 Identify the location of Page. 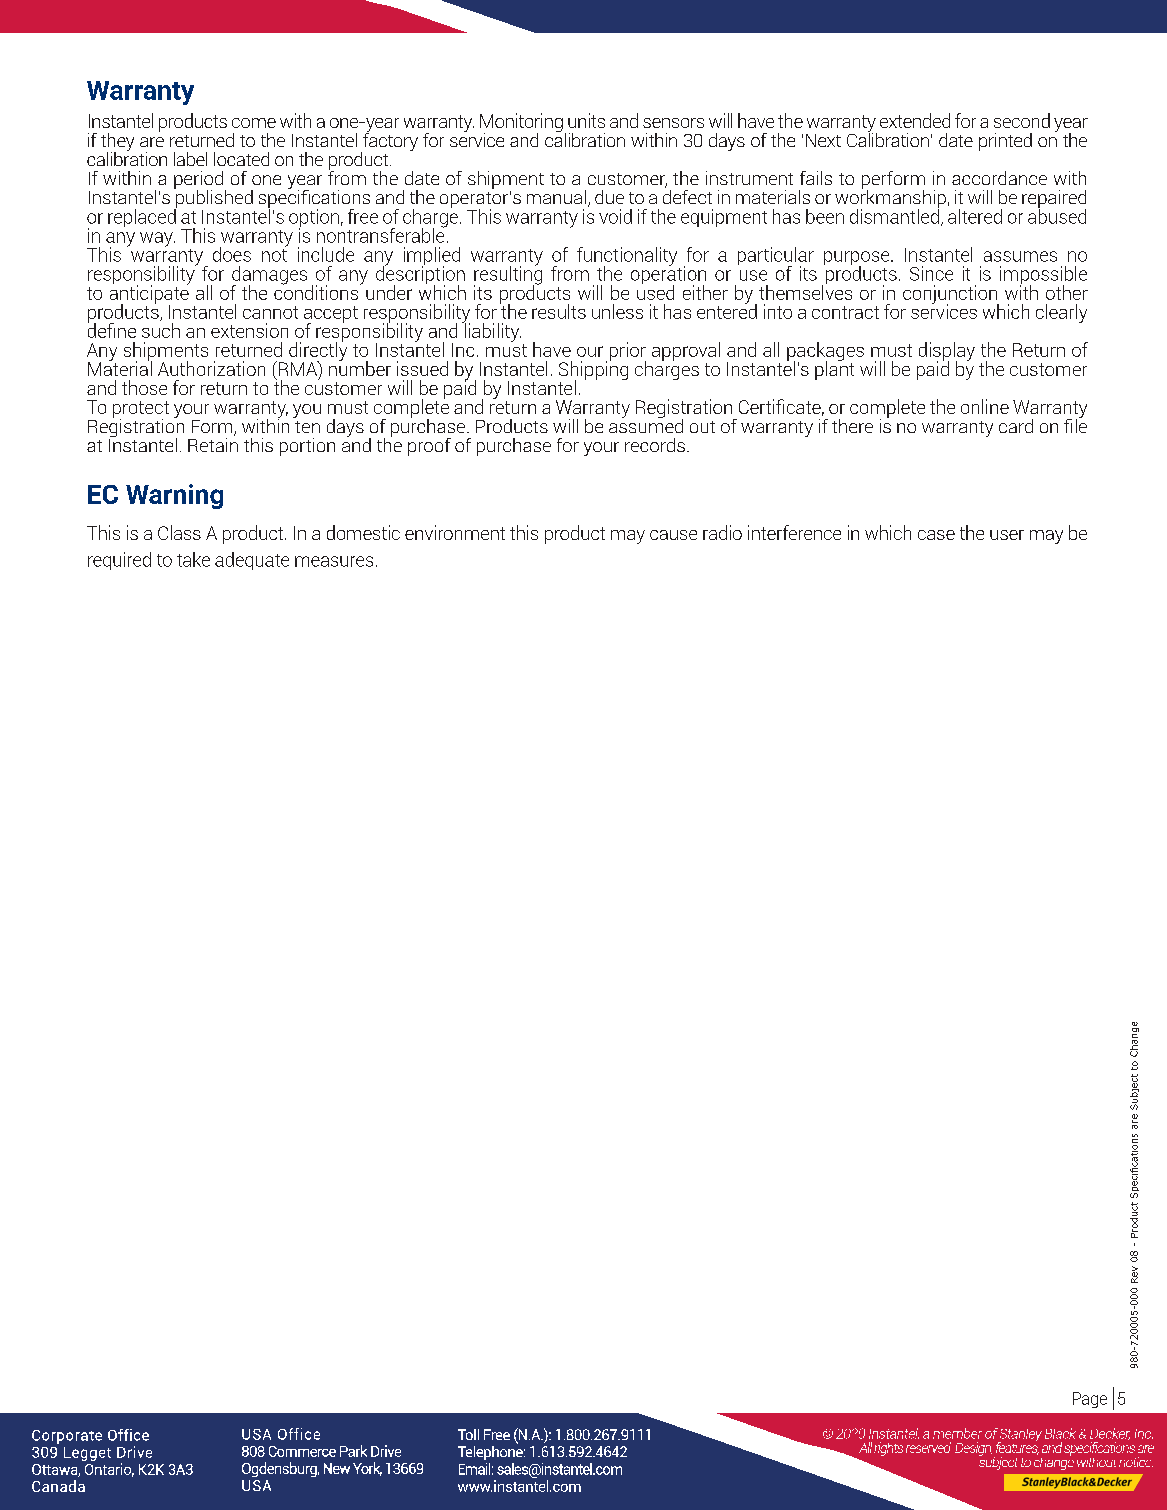
(1090, 1400).
